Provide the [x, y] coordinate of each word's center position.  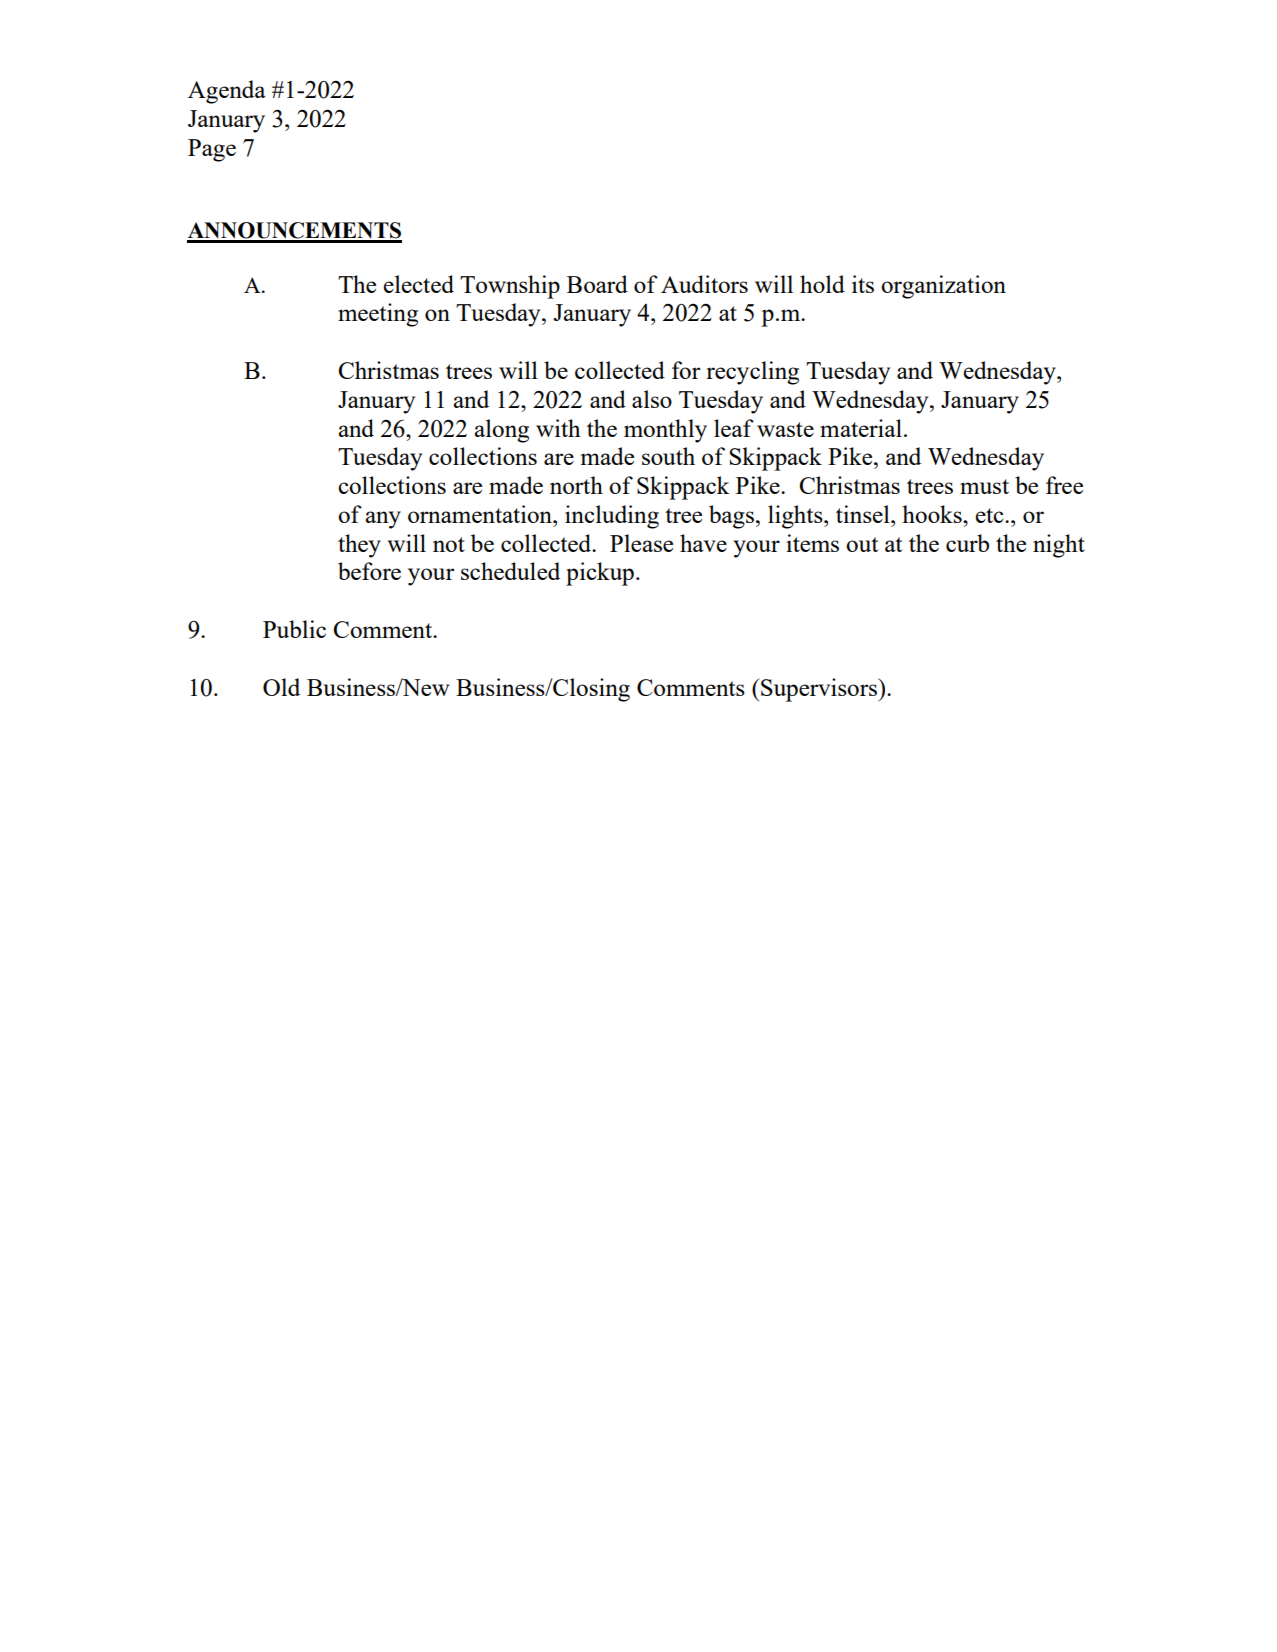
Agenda [227, 92]
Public [294, 629]
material [861, 428]
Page [212, 150]
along [501, 431]
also [652, 399]
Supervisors [819, 690]
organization [943, 287]
